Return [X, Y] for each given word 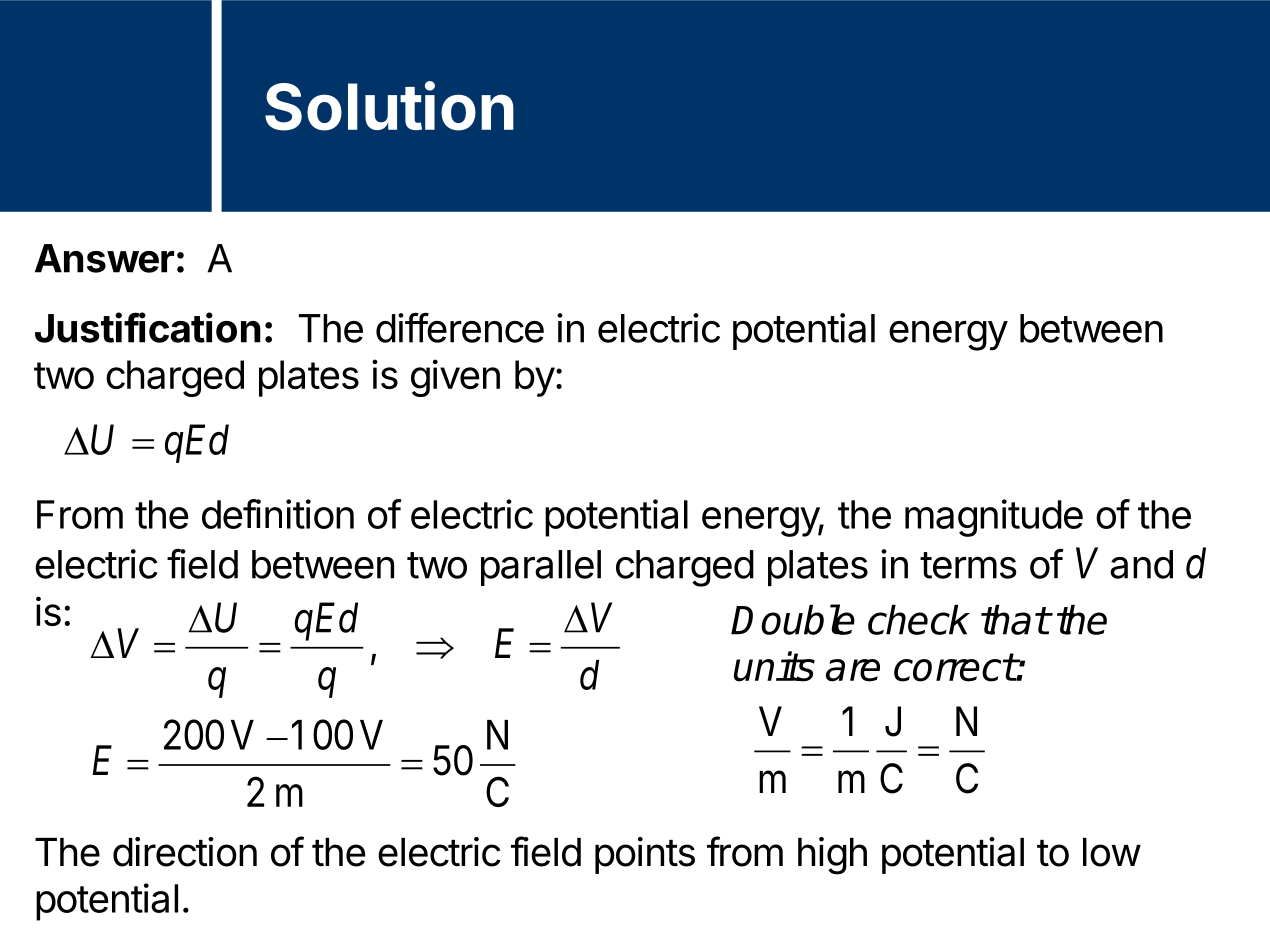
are [853, 670]
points [645, 855]
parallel [541, 568]
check [919, 620]
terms [968, 565]
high [832, 856]
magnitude [994, 518]
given [455, 378]
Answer [104, 258]
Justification [148, 327]
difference [460, 327]
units [774, 666]
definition [278, 514]
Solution [389, 106]
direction [185, 852]
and [1141, 564]
